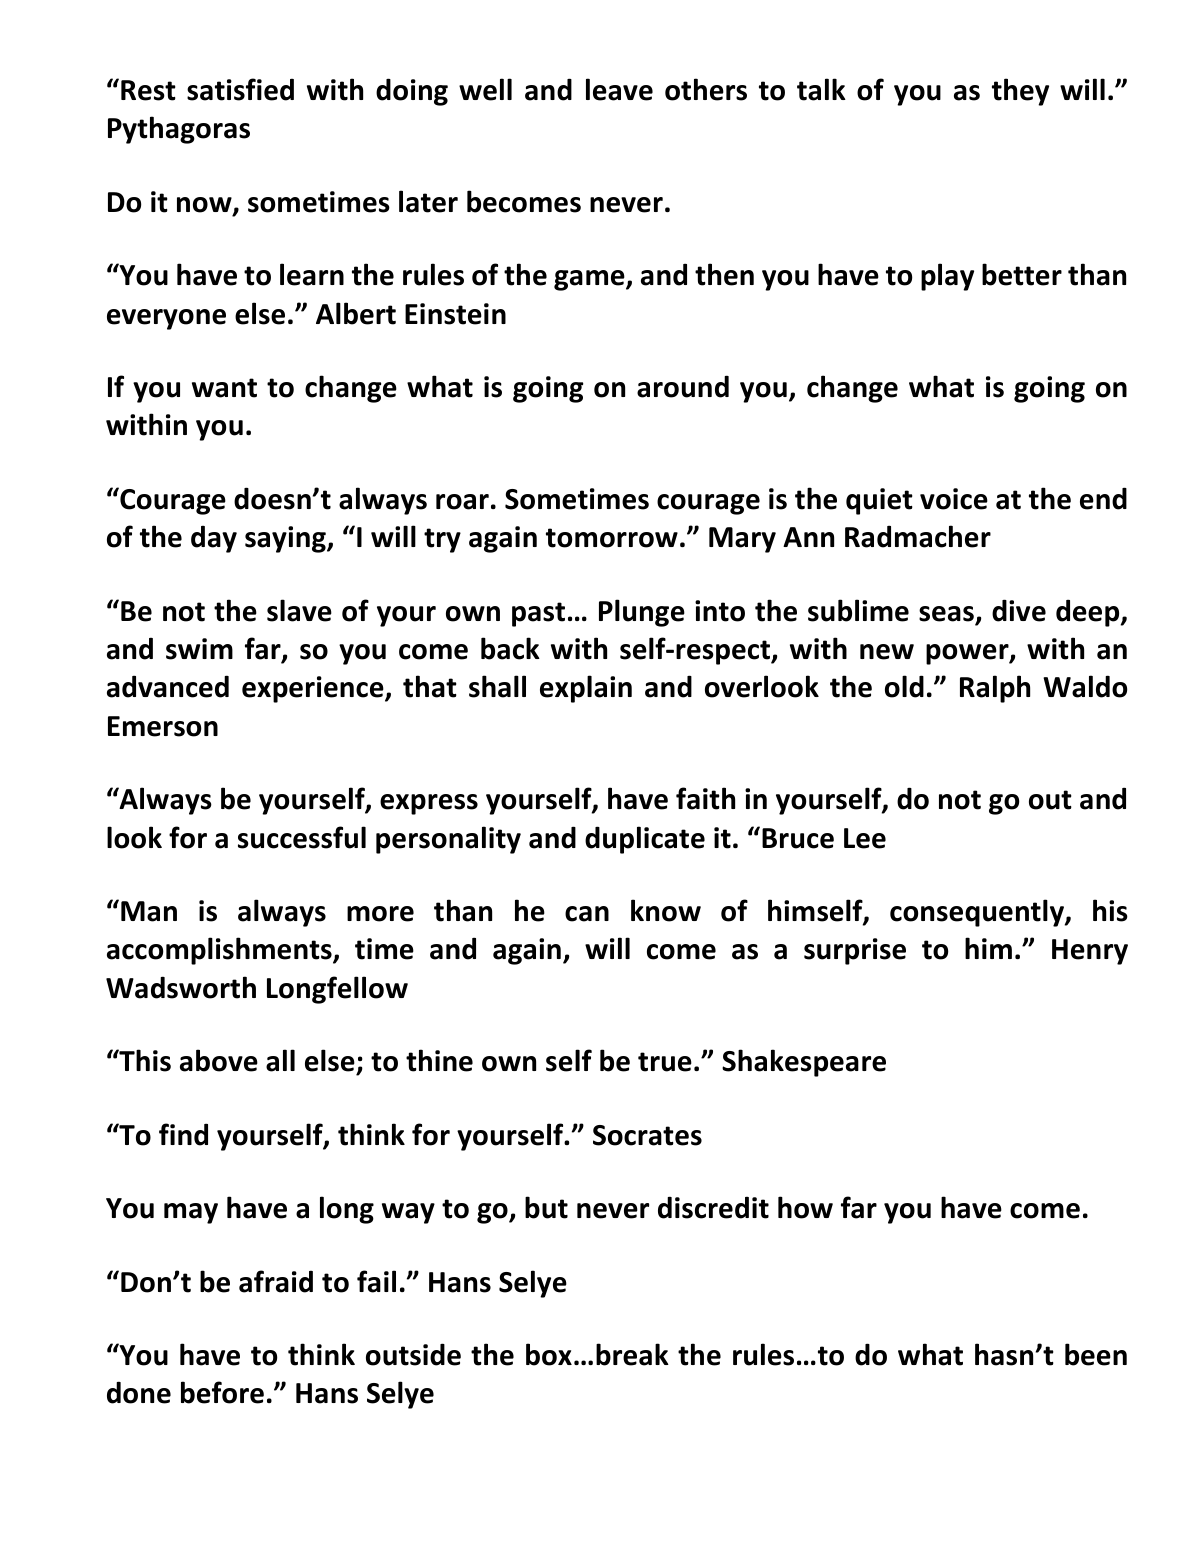 This screenshot has height=1552, width=1199. I want to click on Shakespeare, so click(804, 1063).
